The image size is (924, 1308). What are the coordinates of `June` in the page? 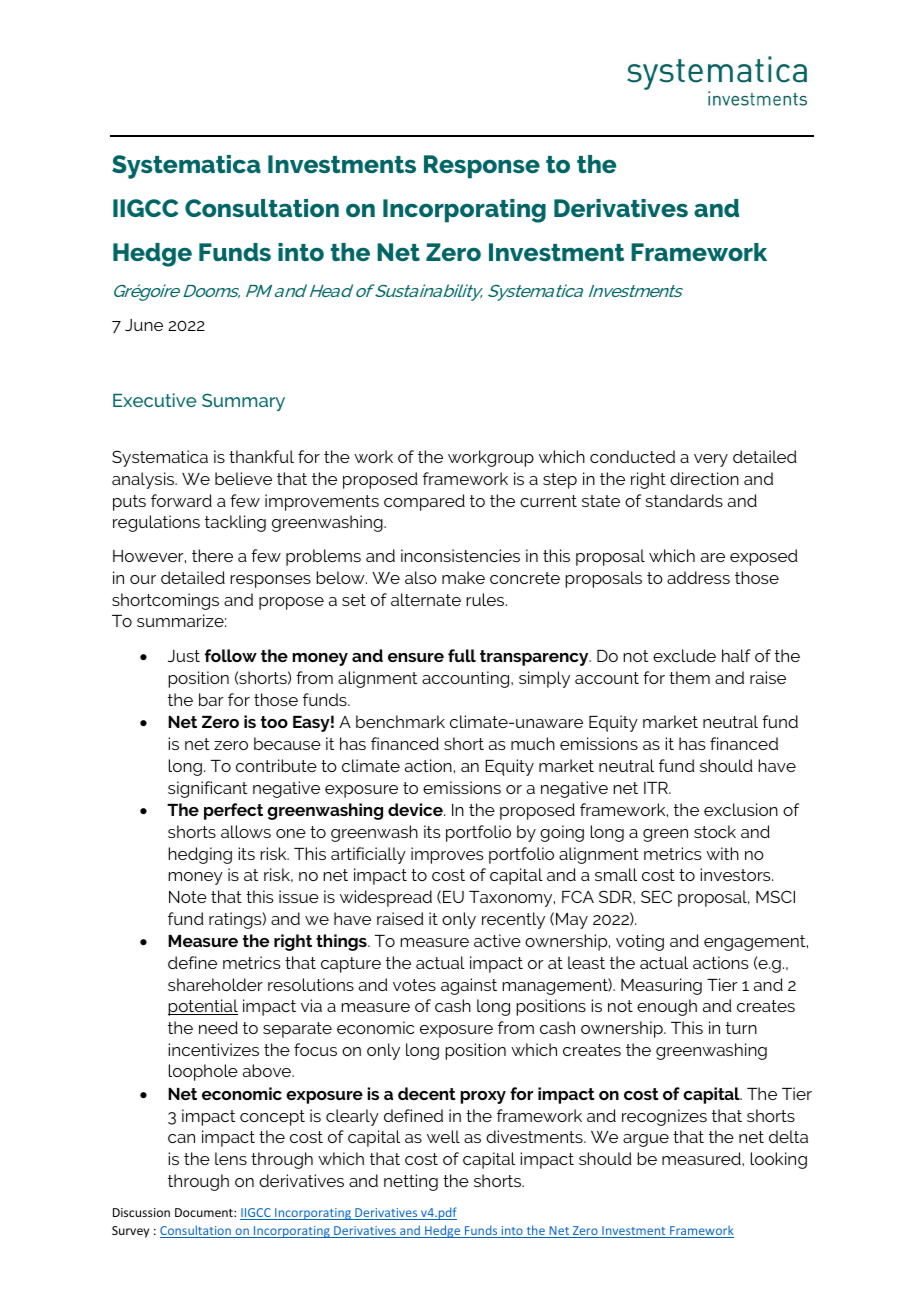 It's located at (144, 325).
